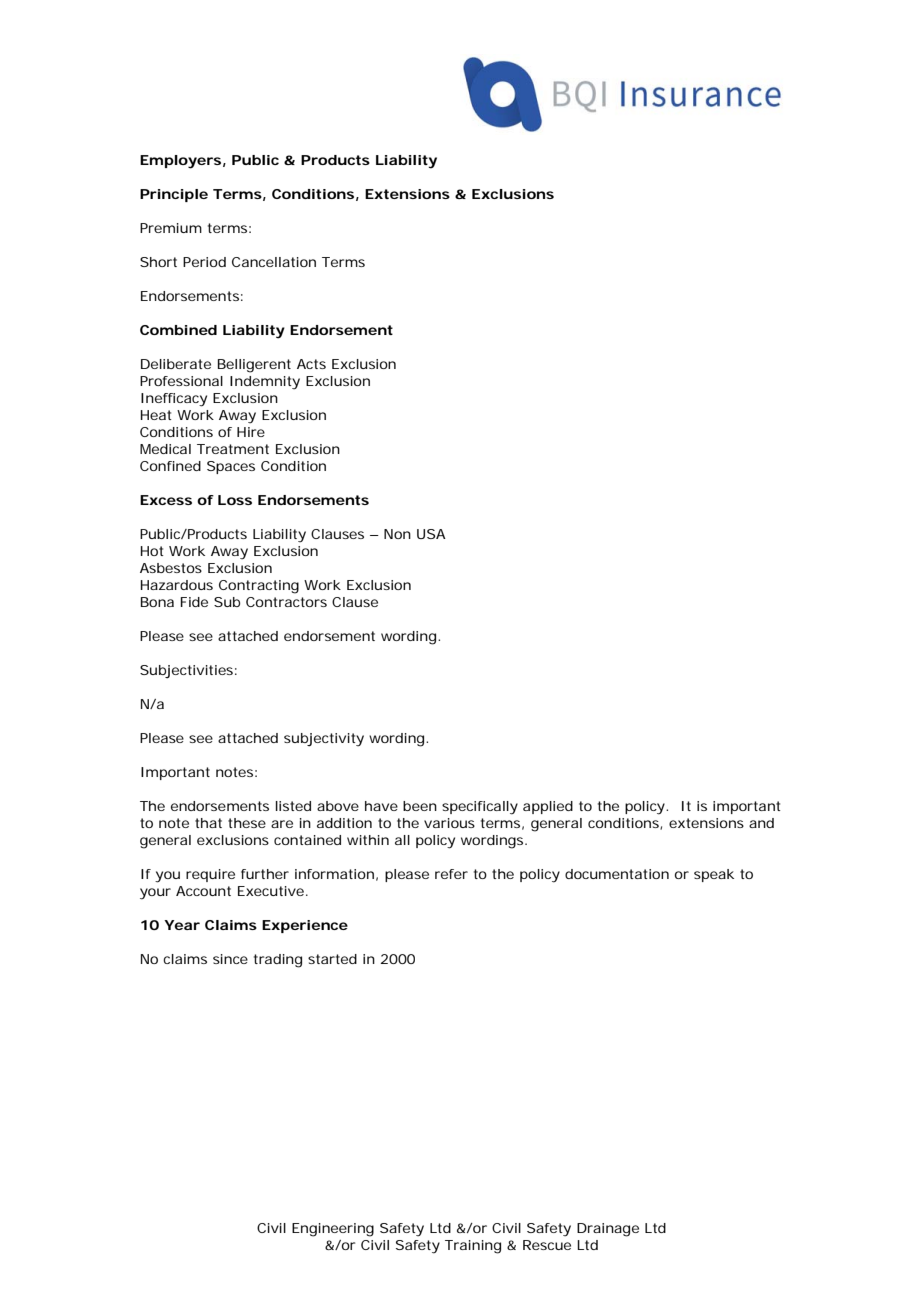 This screenshot has width=924, height=1308. What do you see at coordinates (473, 1247) in the screenshot?
I see `Training` at bounding box center [473, 1247].
